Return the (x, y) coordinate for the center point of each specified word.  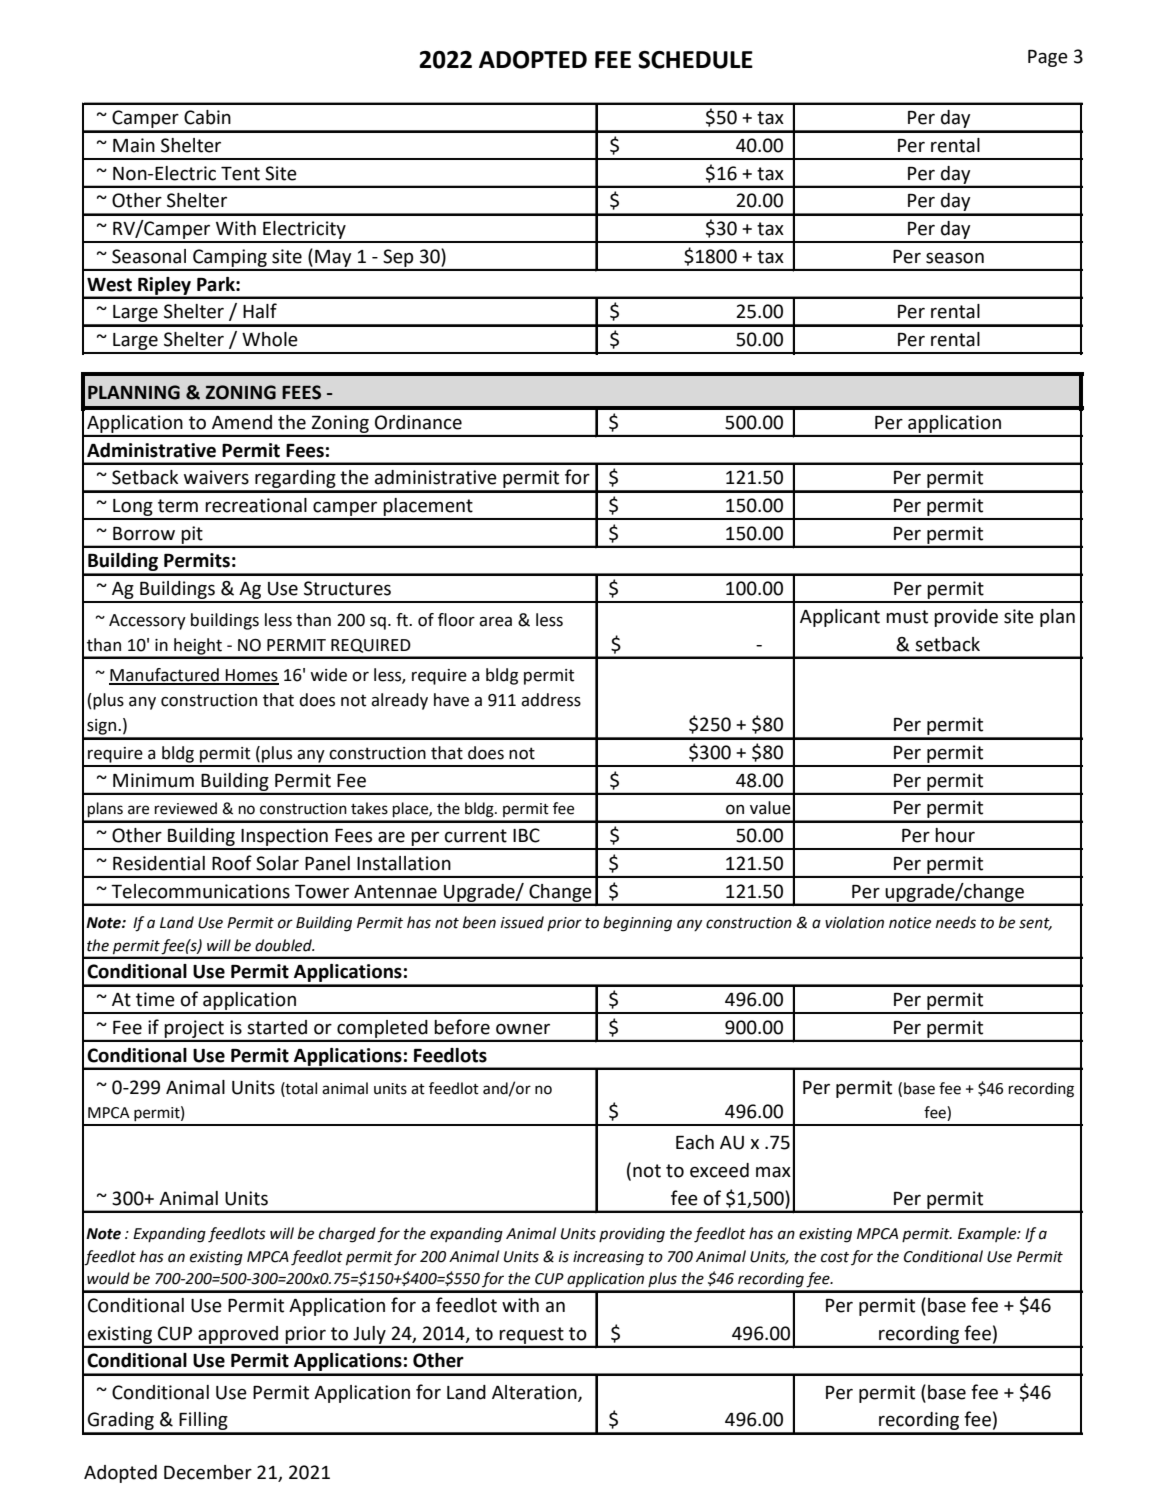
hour (955, 835)
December (208, 1472)
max (773, 1172)
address (551, 700)
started (277, 1027)
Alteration (535, 1393)
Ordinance (418, 422)
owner (523, 1029)
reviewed (186, 808)
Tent (240, 174)
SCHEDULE (695, 60)
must (907, 617)
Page (1048, 58)
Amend (242, 422)
